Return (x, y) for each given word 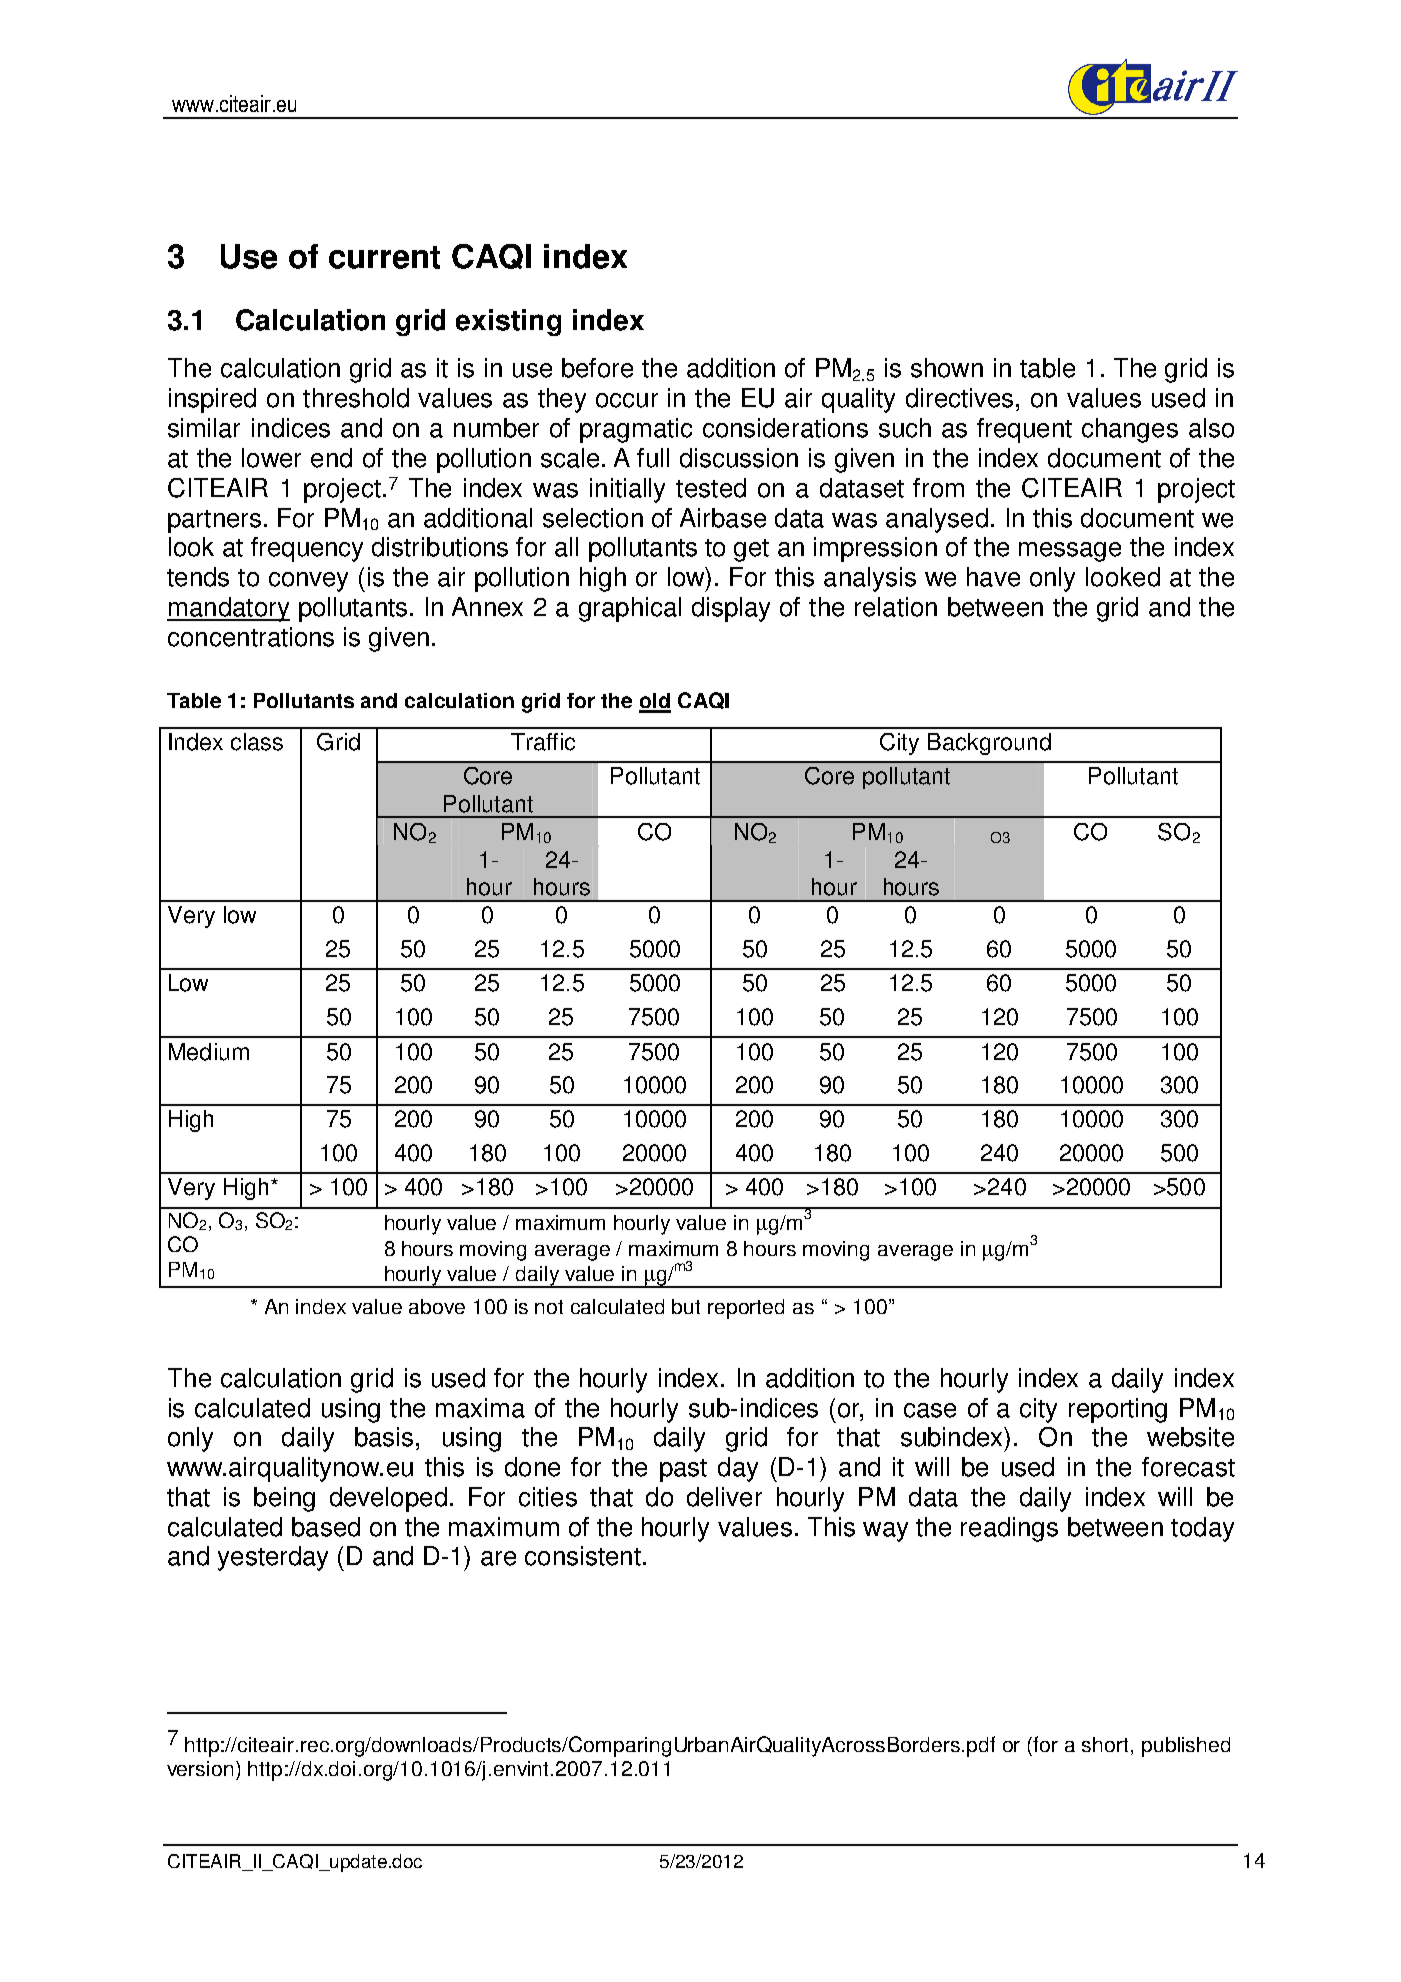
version (202, 1768)
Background (989, 744)
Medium (209, 1052)
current (384, 257)
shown (947, 368)
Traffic (543, 742)
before (597, 368)
